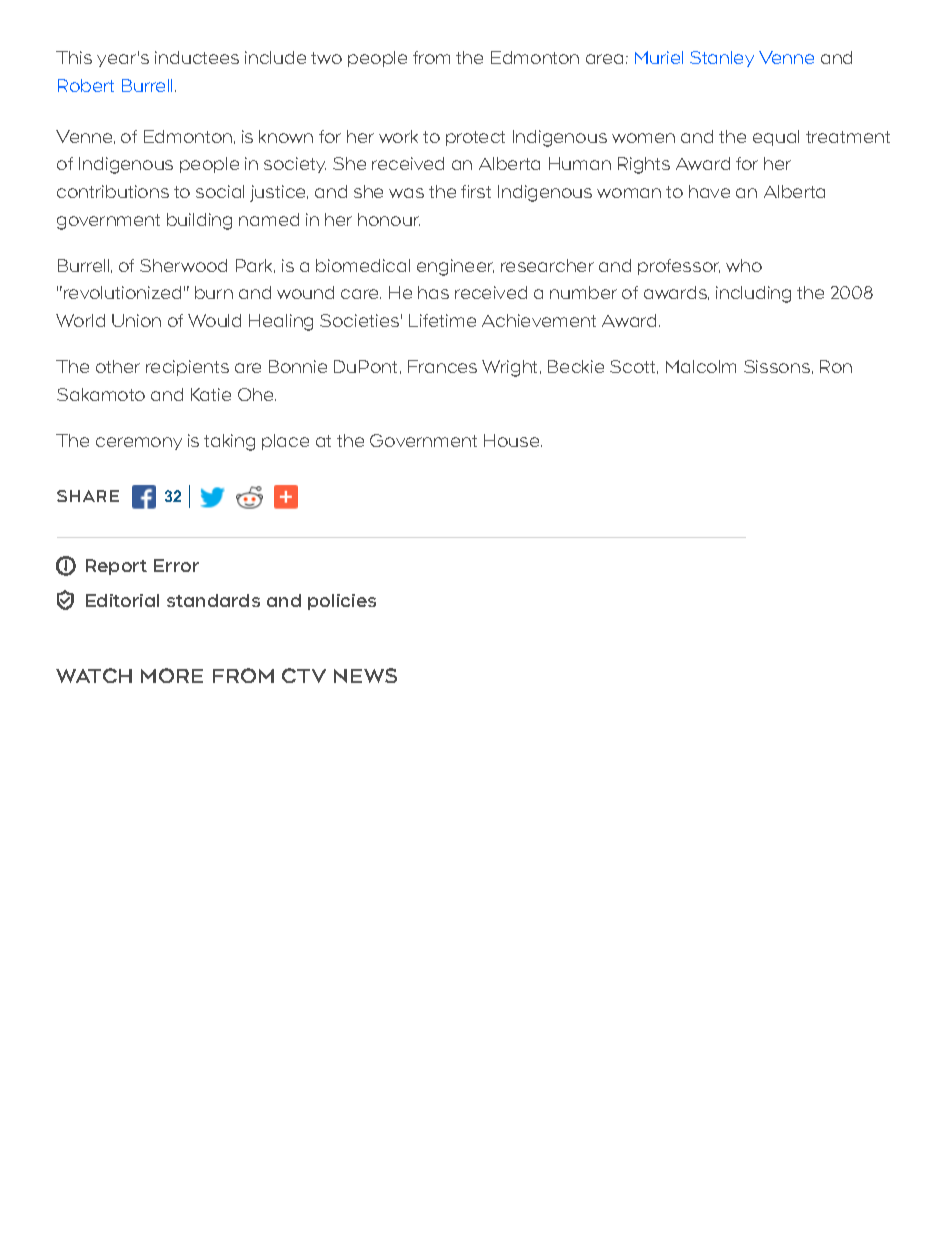 The width and height of the page is (952, 1233). Describe the element at coordinates (701, 366) in the page. I see `Malcolm` at that location.
